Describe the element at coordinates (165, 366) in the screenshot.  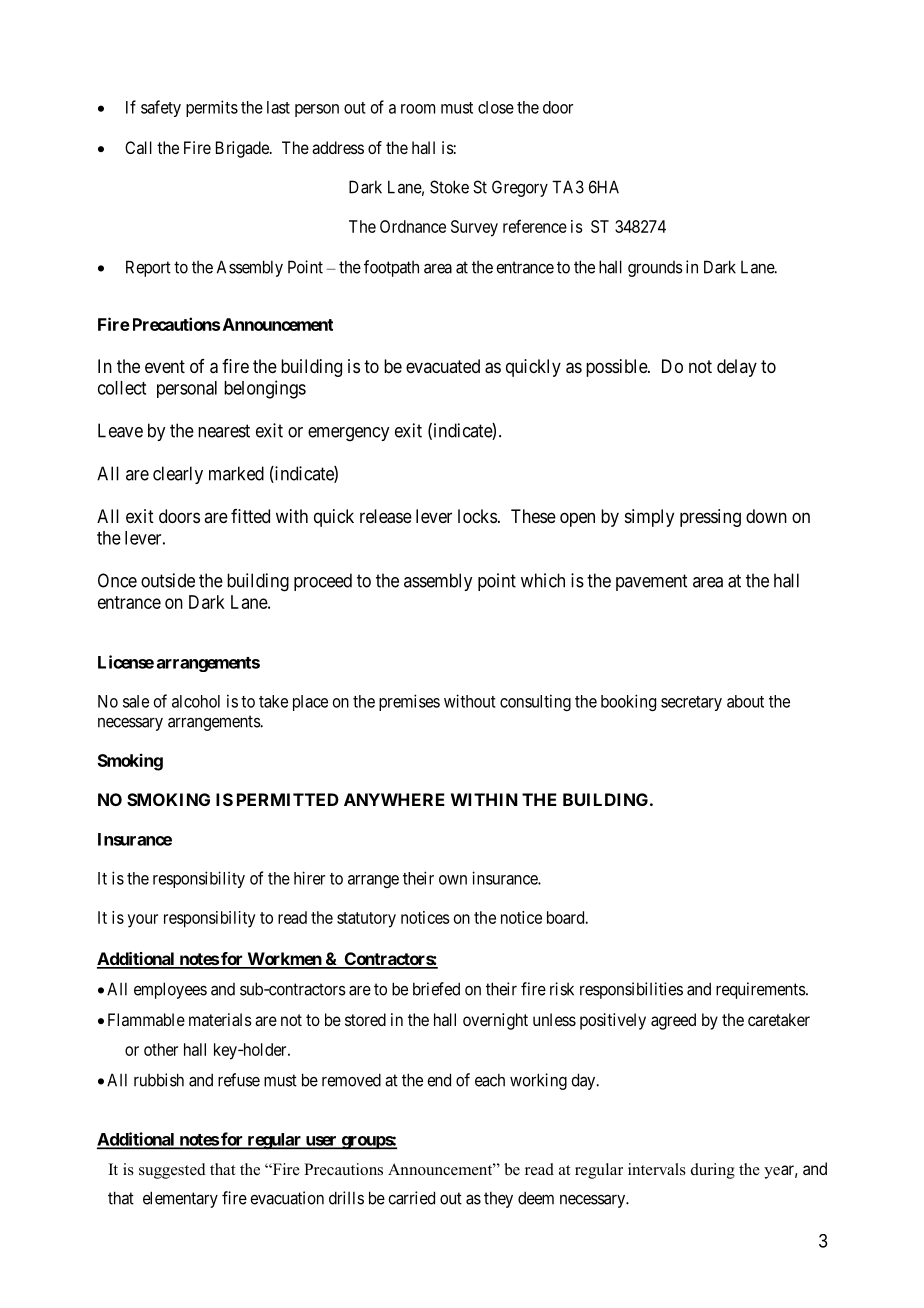
I see `event` at that location.
